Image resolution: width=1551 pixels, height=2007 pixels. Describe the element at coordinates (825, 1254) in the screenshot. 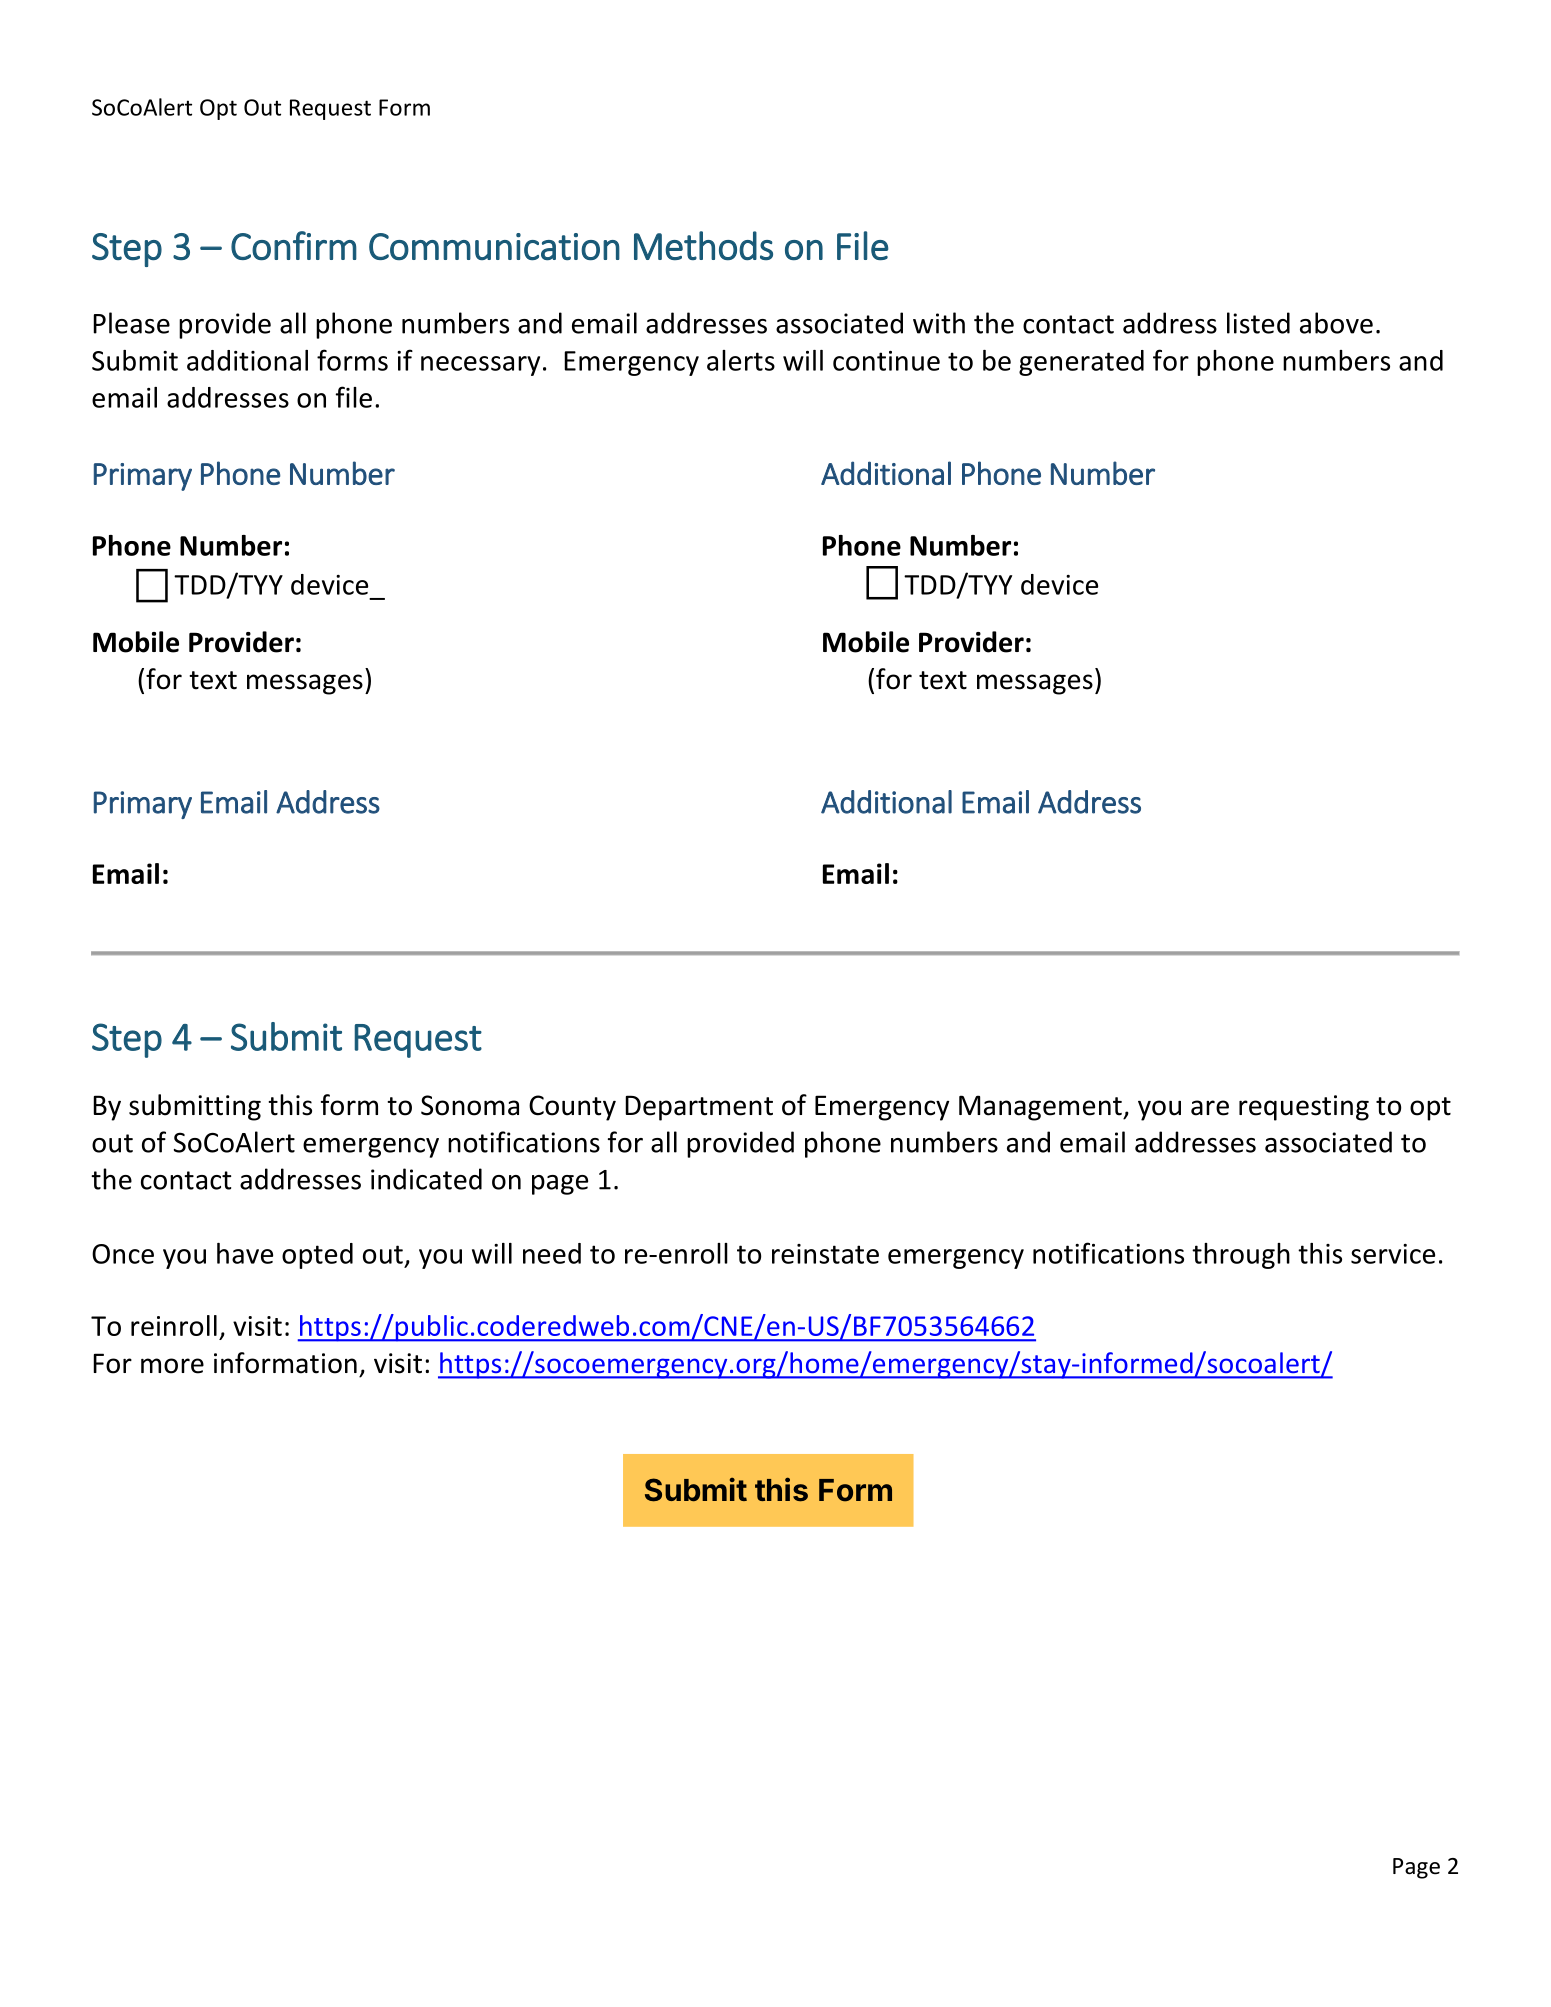

I see `reinstate` at that location.
